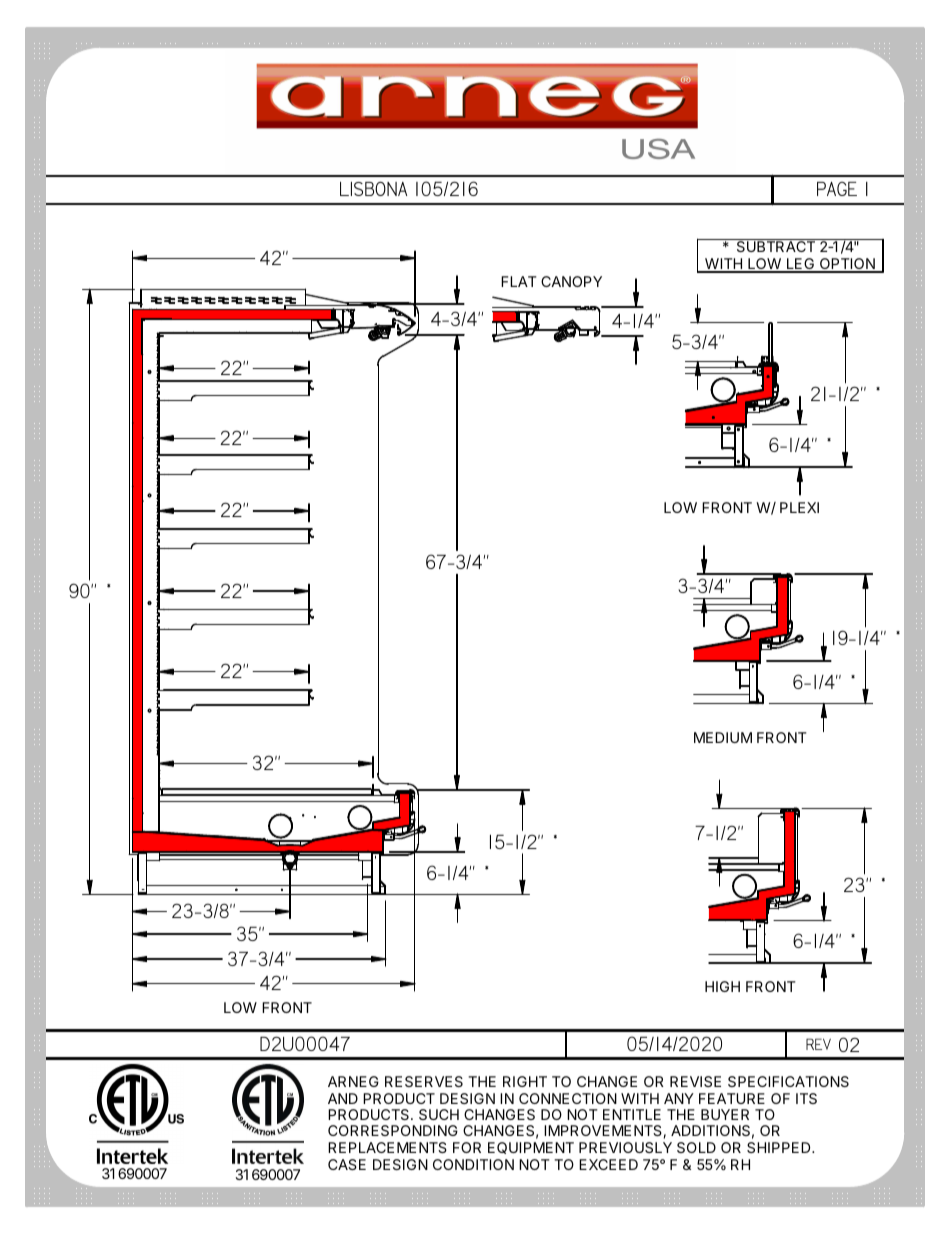  I want to click on RESERVES, so click(424, 1081).
